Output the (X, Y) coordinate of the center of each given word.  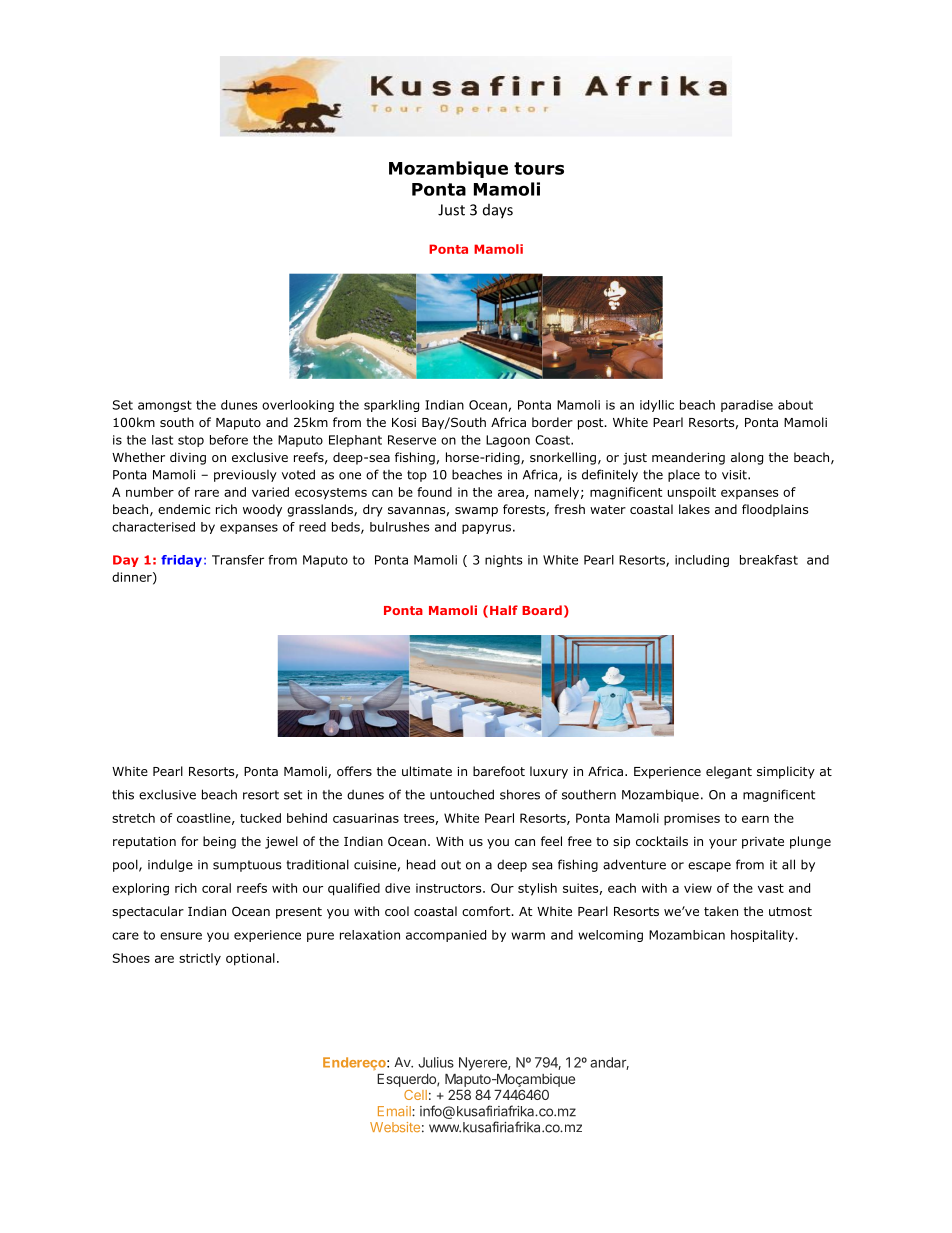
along (747, 458)
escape (709, 867)
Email (395, 1111)
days (498, 211)
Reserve (412, 440)
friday (181, 561)
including (702, 561)
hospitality (763, 936)
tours (539, 168)
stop (191, 441)
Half (504, 610)
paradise (747, 406)
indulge (170, 865)
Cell (415, 1095)
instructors (450, 888)
